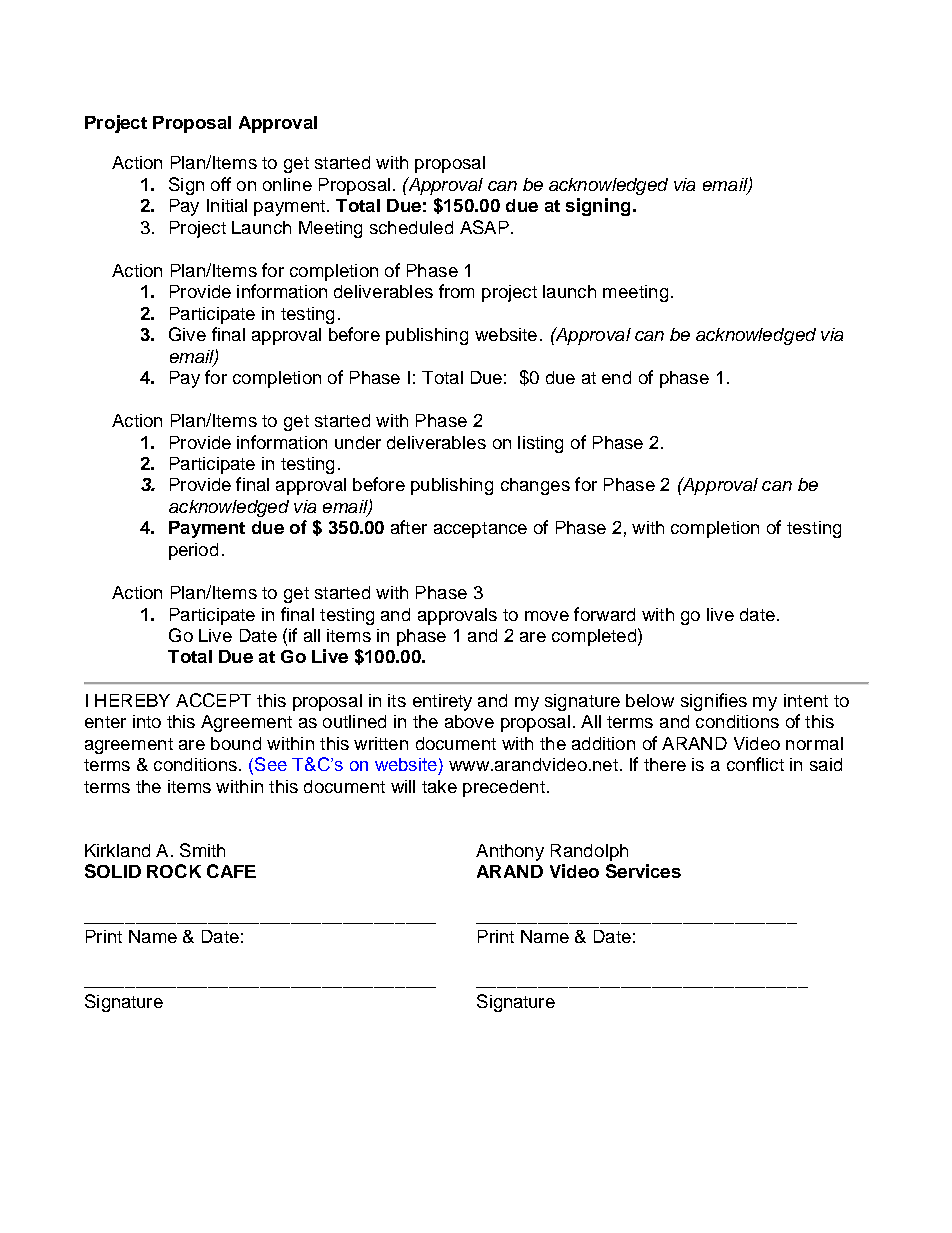  I want to click on move, so click(547, 616).
